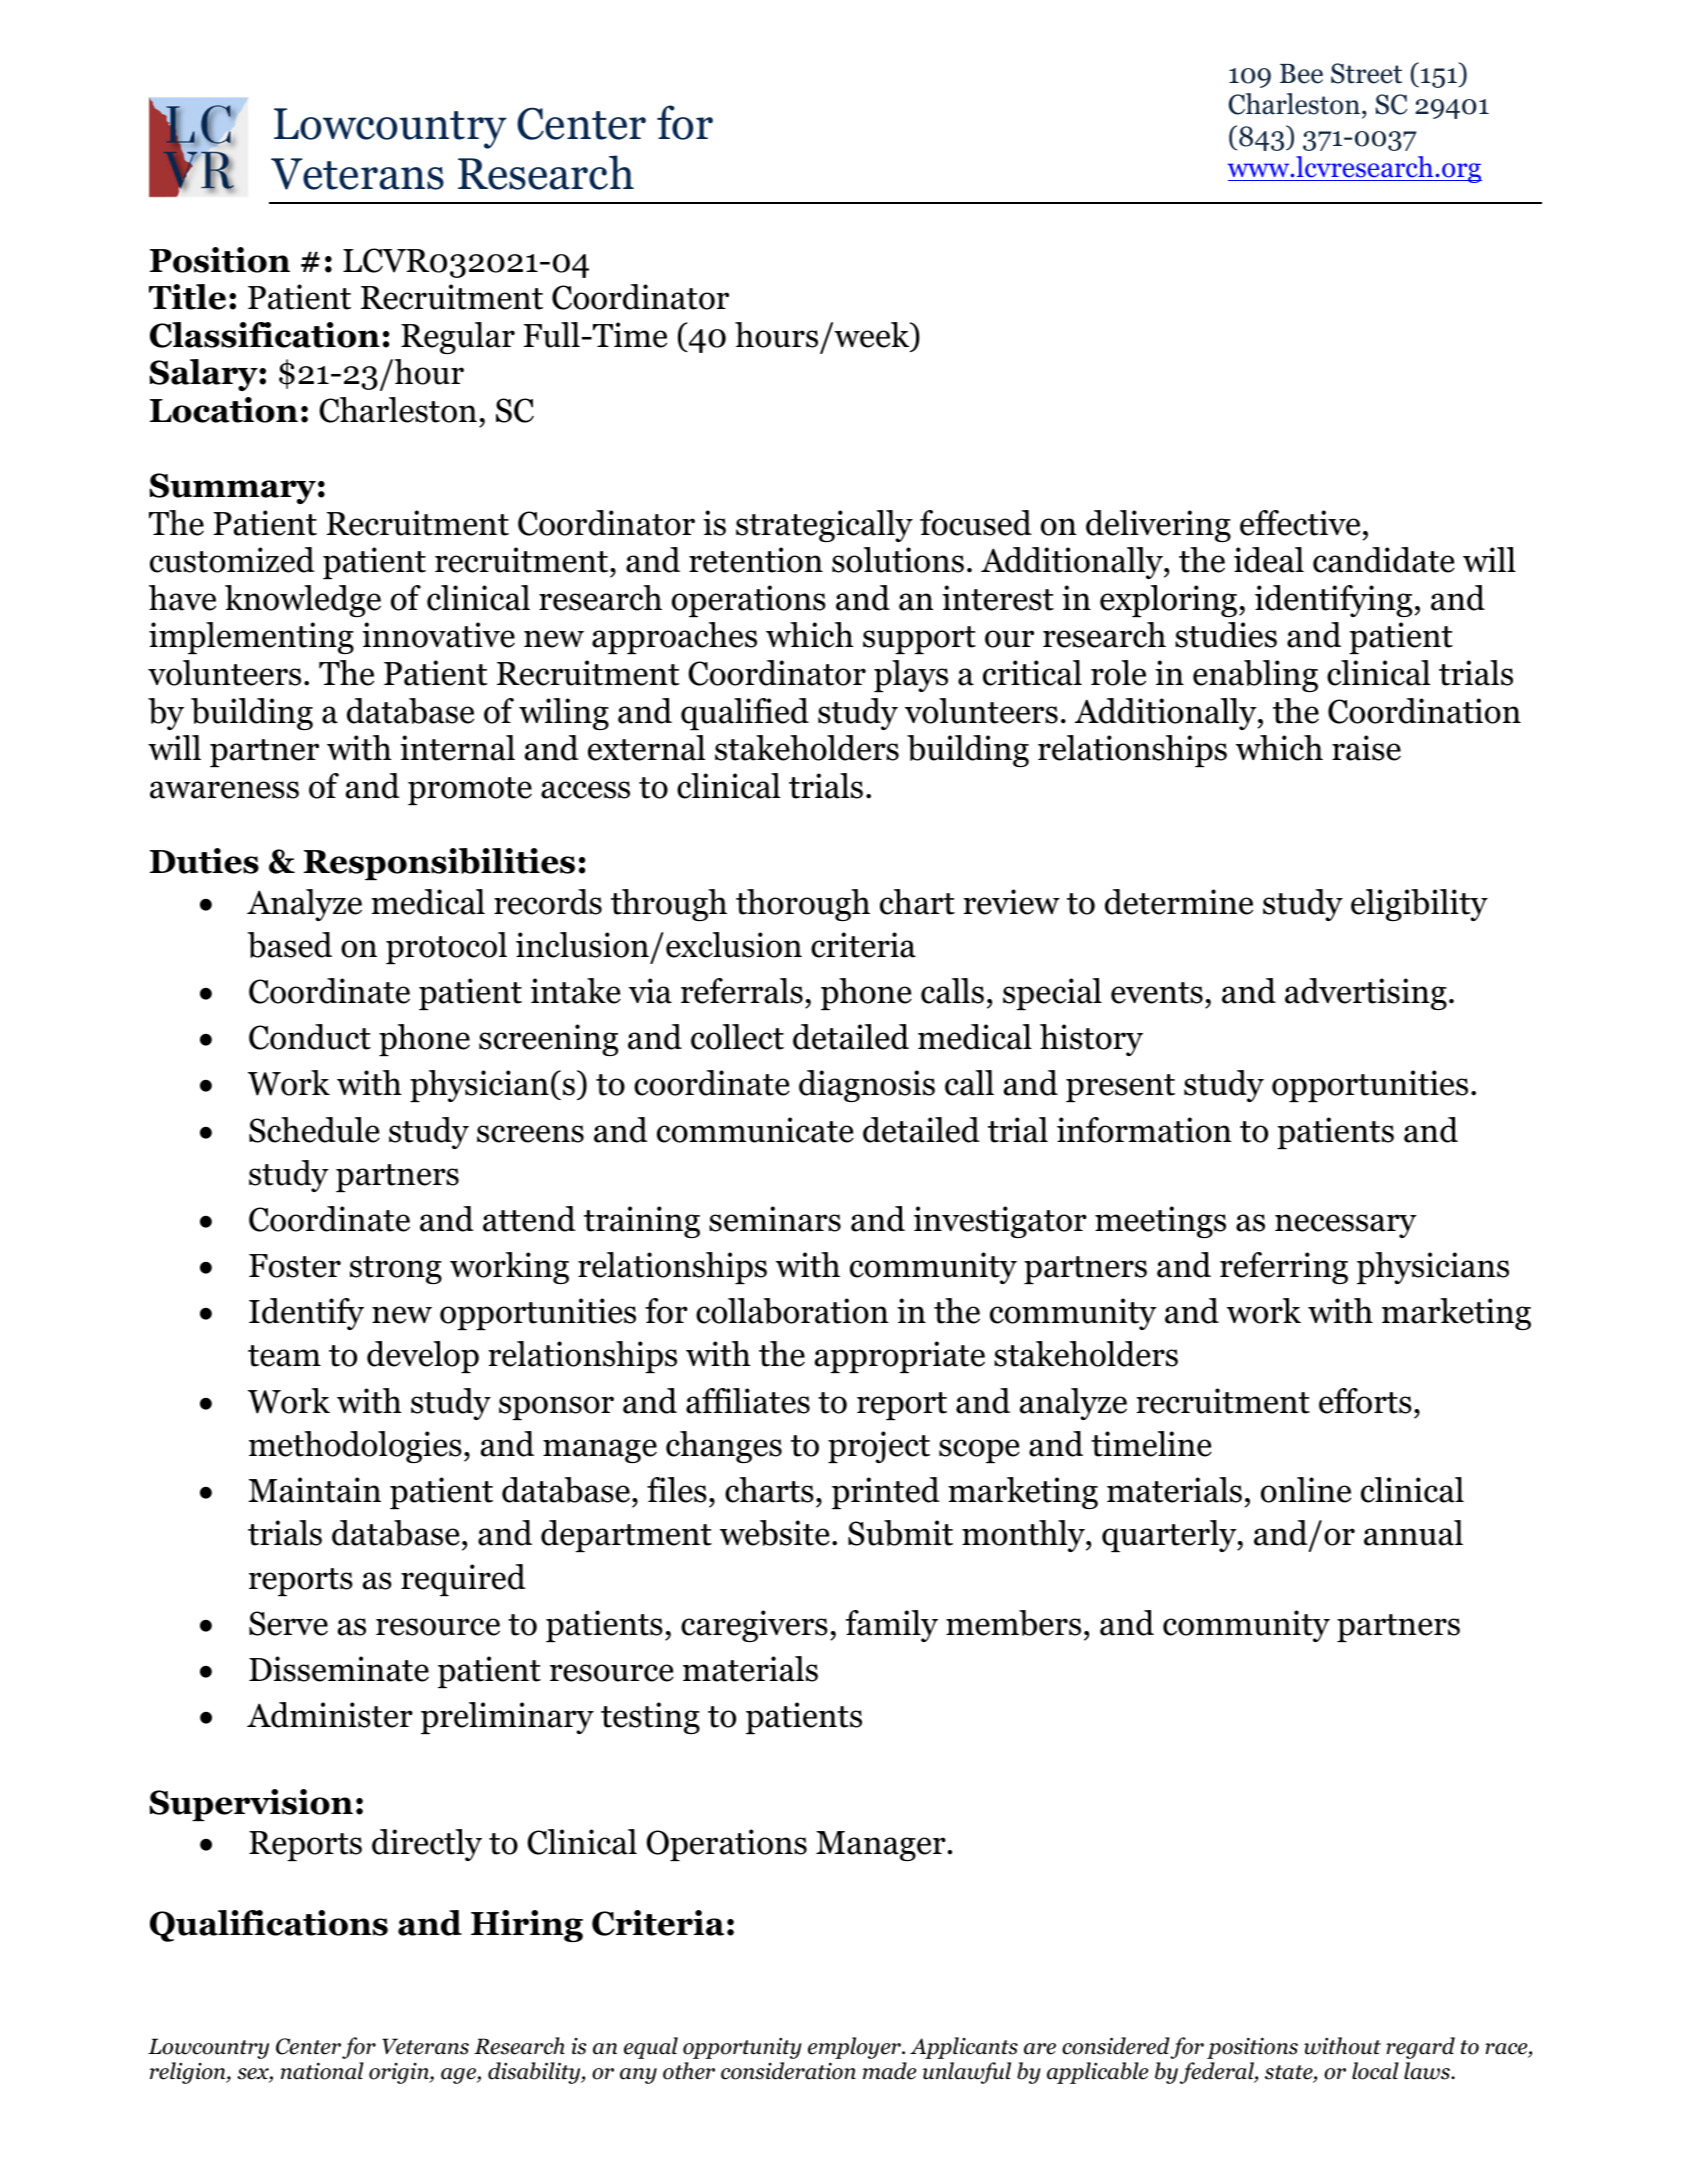 The height and width of the screenshot is (2184, 1687). What do you see at coordinates (855, 2048) in the screenshot?
I see `employer` at bounding box center [855, 2048].
